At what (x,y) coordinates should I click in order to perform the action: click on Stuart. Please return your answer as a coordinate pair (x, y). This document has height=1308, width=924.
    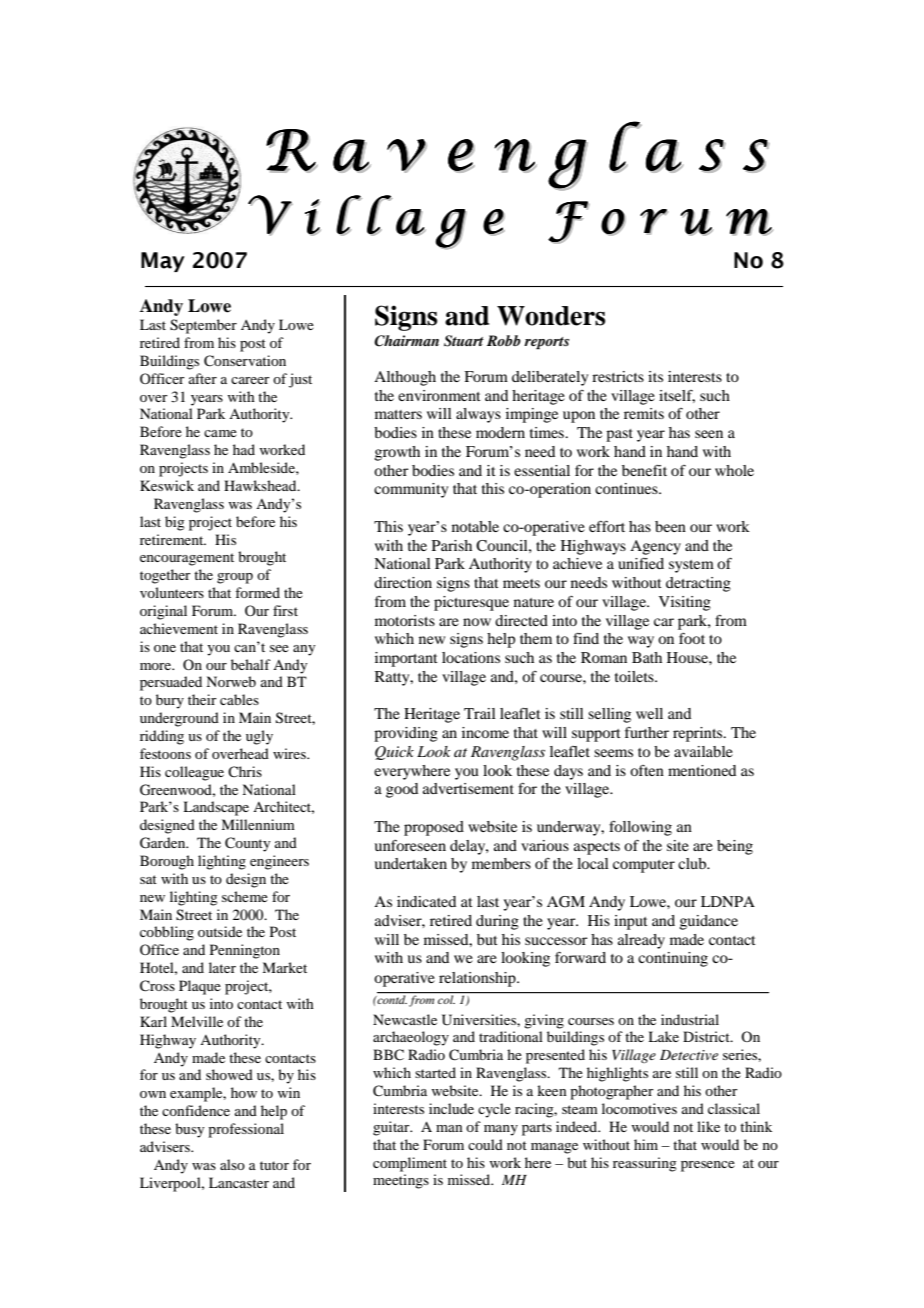
    Looking at the image, I should click on (464, 341).
